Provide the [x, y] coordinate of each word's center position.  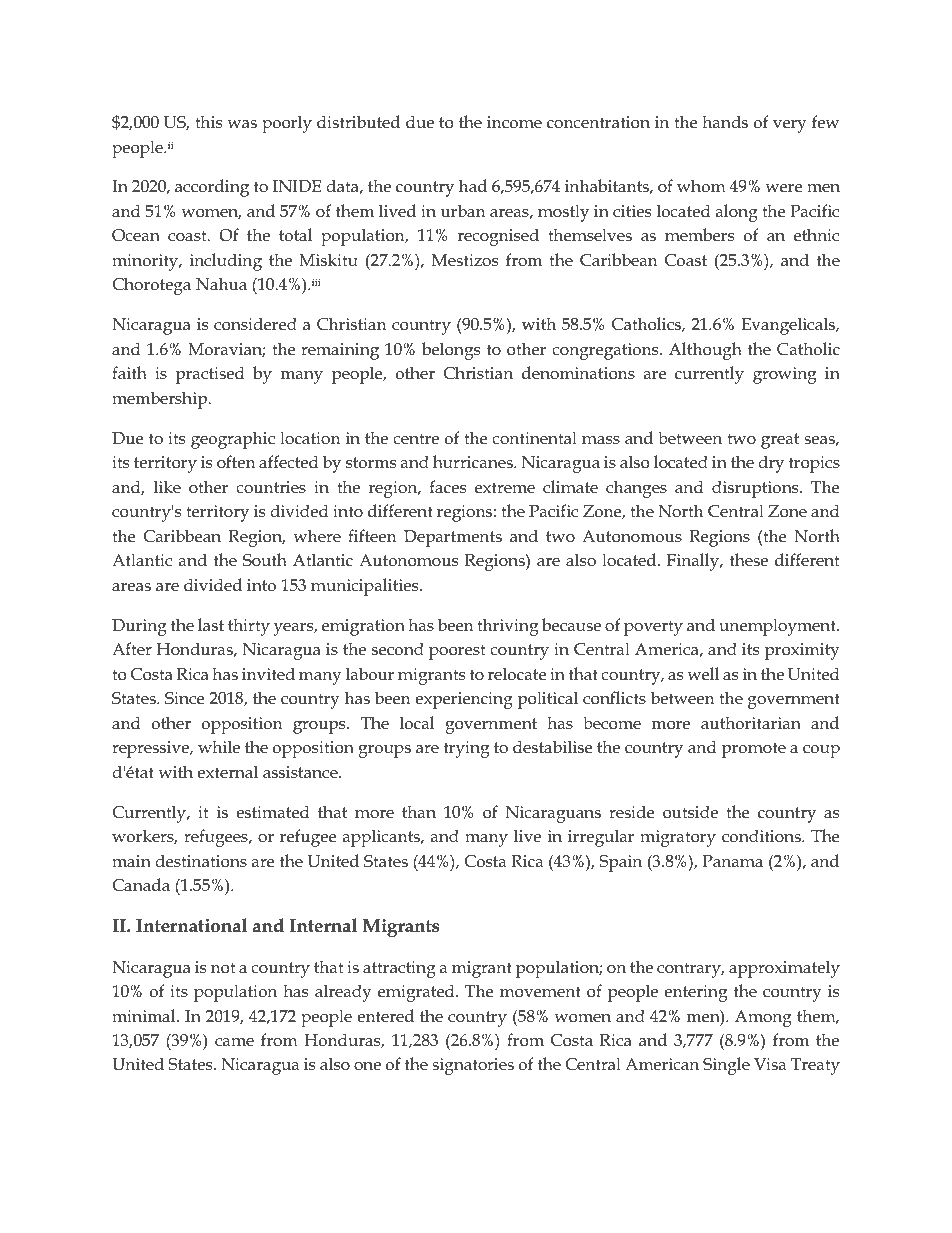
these [749, 560]
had [473, 185]
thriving [507, 627]
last [211, 624]
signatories [473, 1066]
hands [725, 121]
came [234, 1042]
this [208, 122]
